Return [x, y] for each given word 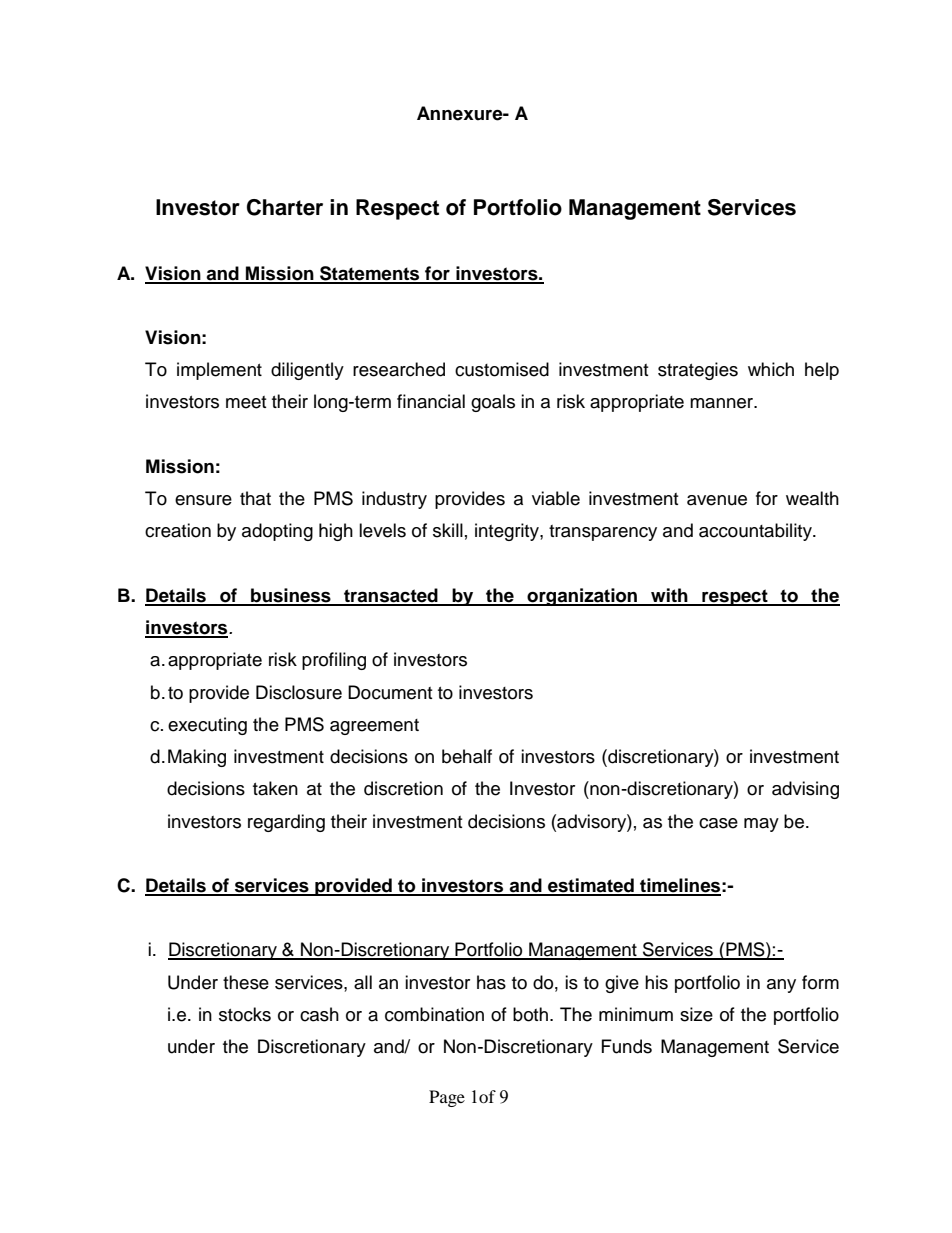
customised [502, 369]
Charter [285, 207]
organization [582, 597]
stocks [245, 1014]
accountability [756, 532]
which [771, 369]
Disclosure [299, 692]
